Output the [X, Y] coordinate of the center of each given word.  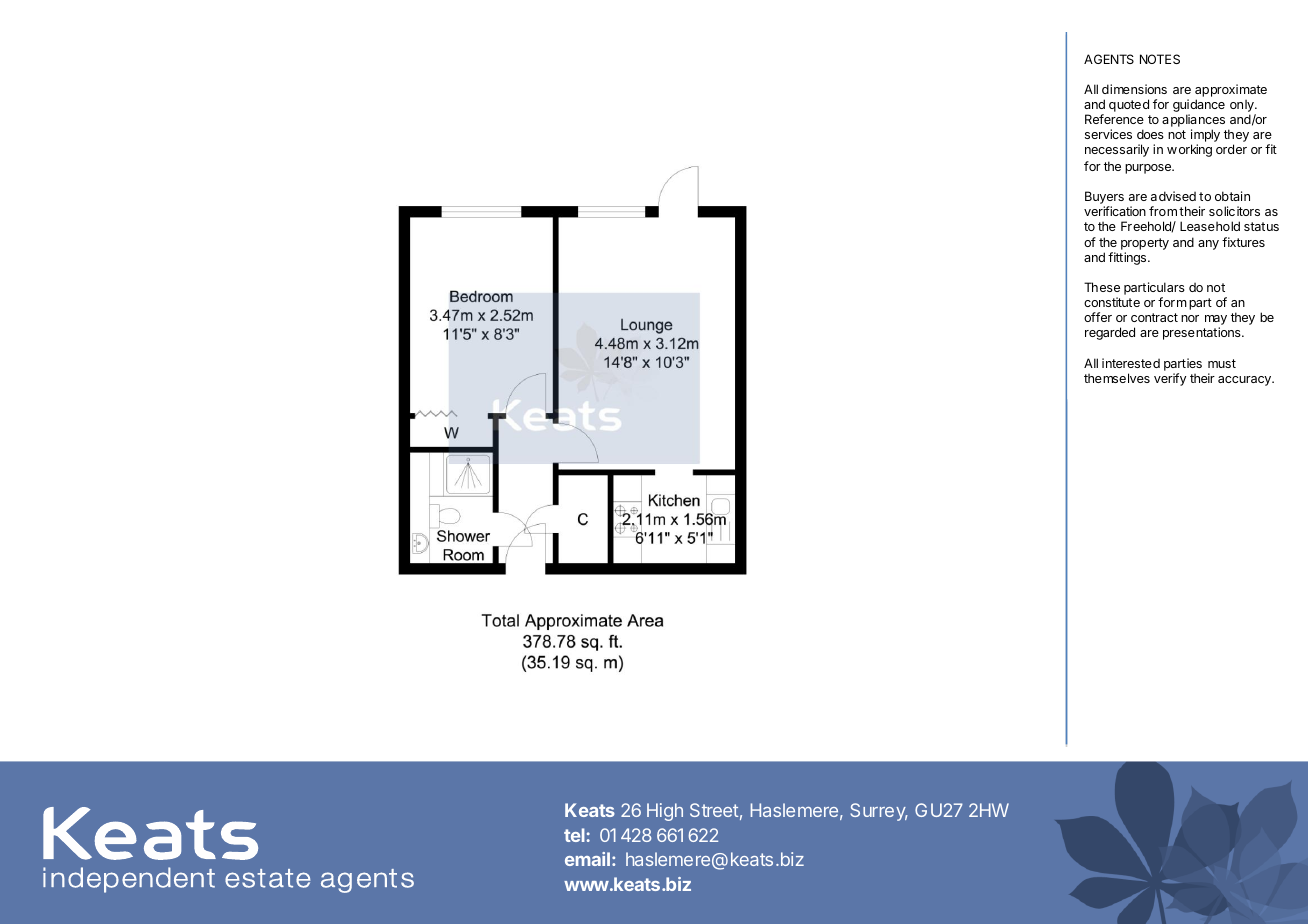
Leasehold [1210, 226]
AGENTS [1109, 59]
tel [574, 835]
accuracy [1245, 381]
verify [1170, 379]
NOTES [1160, 59]
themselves [1117, 378]
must [1222, 363]
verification [1115, 211]
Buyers [1104, 199]
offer [1098, 317]
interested [1131, 363]
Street [714, 810]
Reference [1114, 119]
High [665, 812]
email [587, 859]
